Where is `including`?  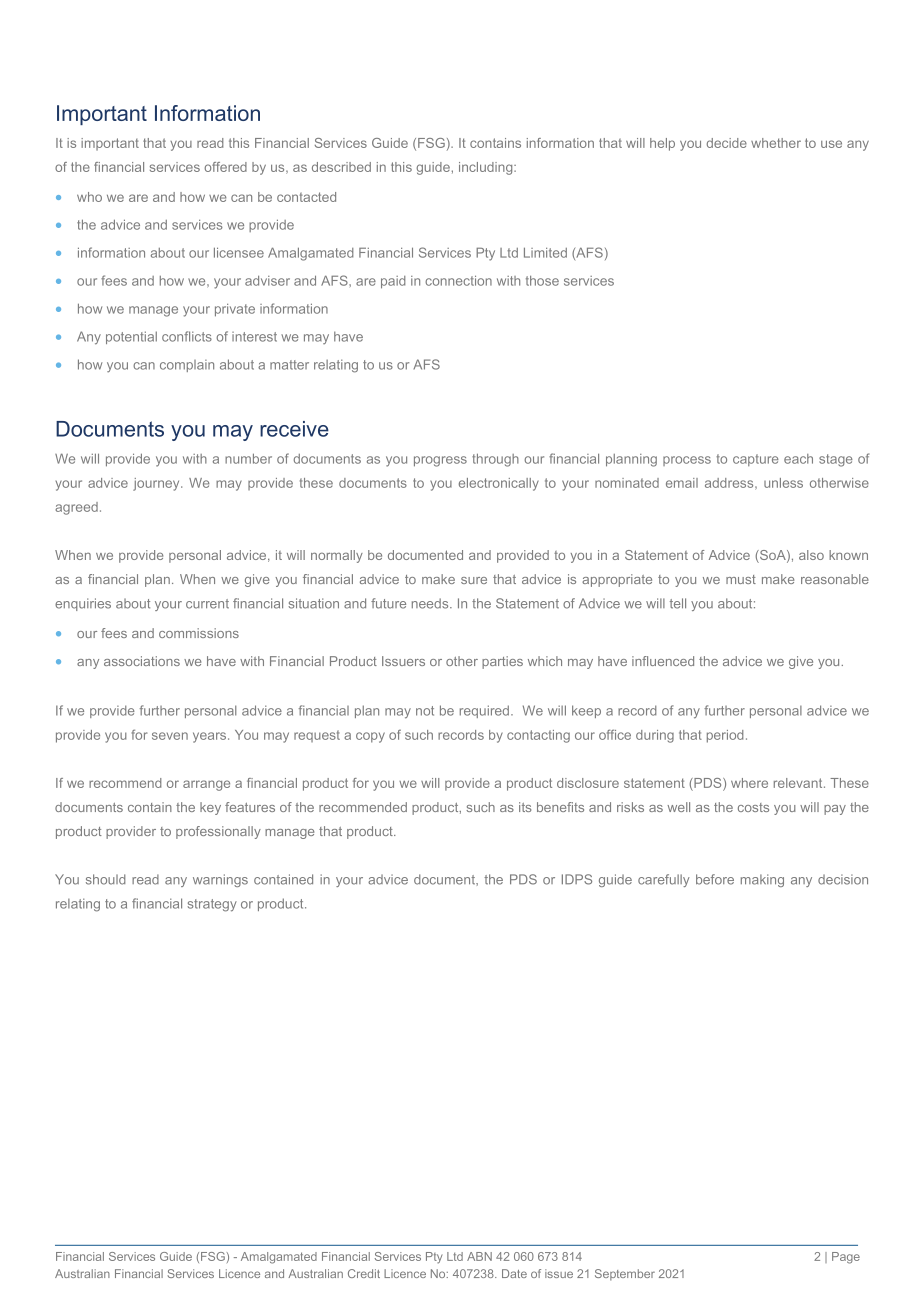
including is located at coordinates (487, 168).
